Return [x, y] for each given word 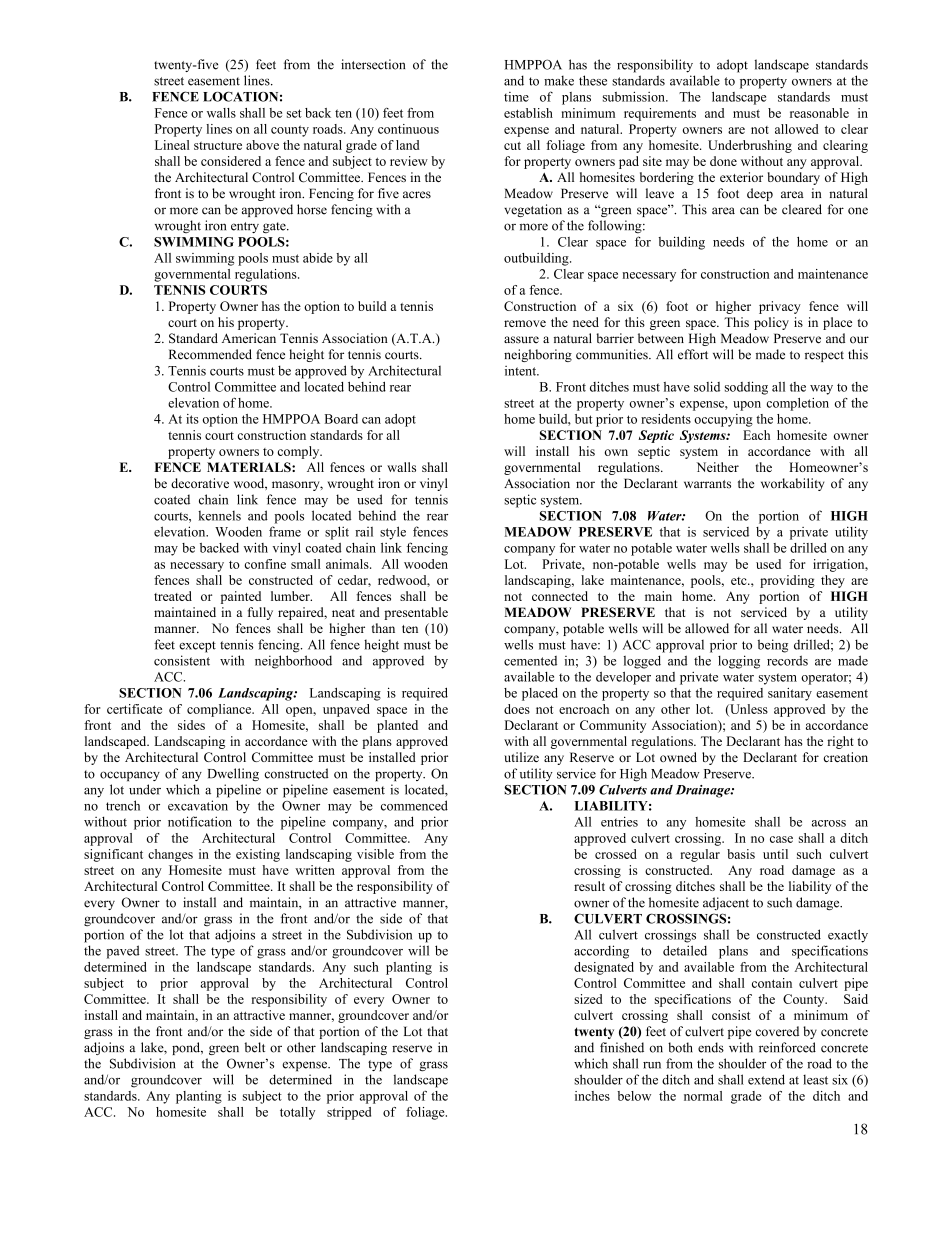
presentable [416, 613]
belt [255, 1047]
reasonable [819, 113]
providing [787, 581]
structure [218, 145]
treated [173, 596]
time [516, 97]
